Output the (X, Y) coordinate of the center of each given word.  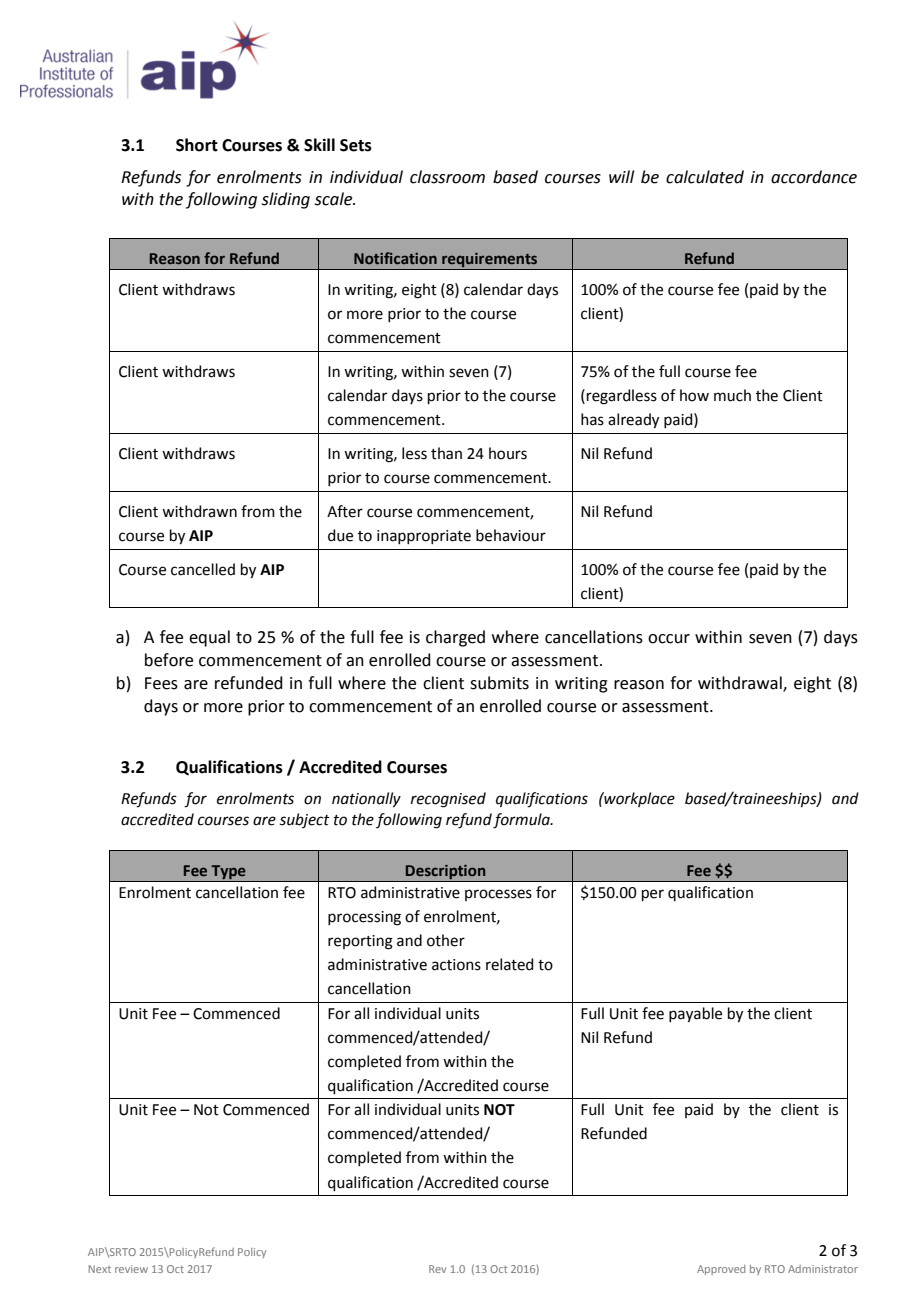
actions (456, 965)
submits (499, 683)
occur (669, 639)
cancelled (203, 569)
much (732, 395)
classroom (447, 177)
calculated (705, 177)
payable (695, 1015)
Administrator (823, 1269)
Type (228, 873)
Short (197, 145)
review (131, 1269)
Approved (721, 1270)
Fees (161, 683)
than (446, 453)
